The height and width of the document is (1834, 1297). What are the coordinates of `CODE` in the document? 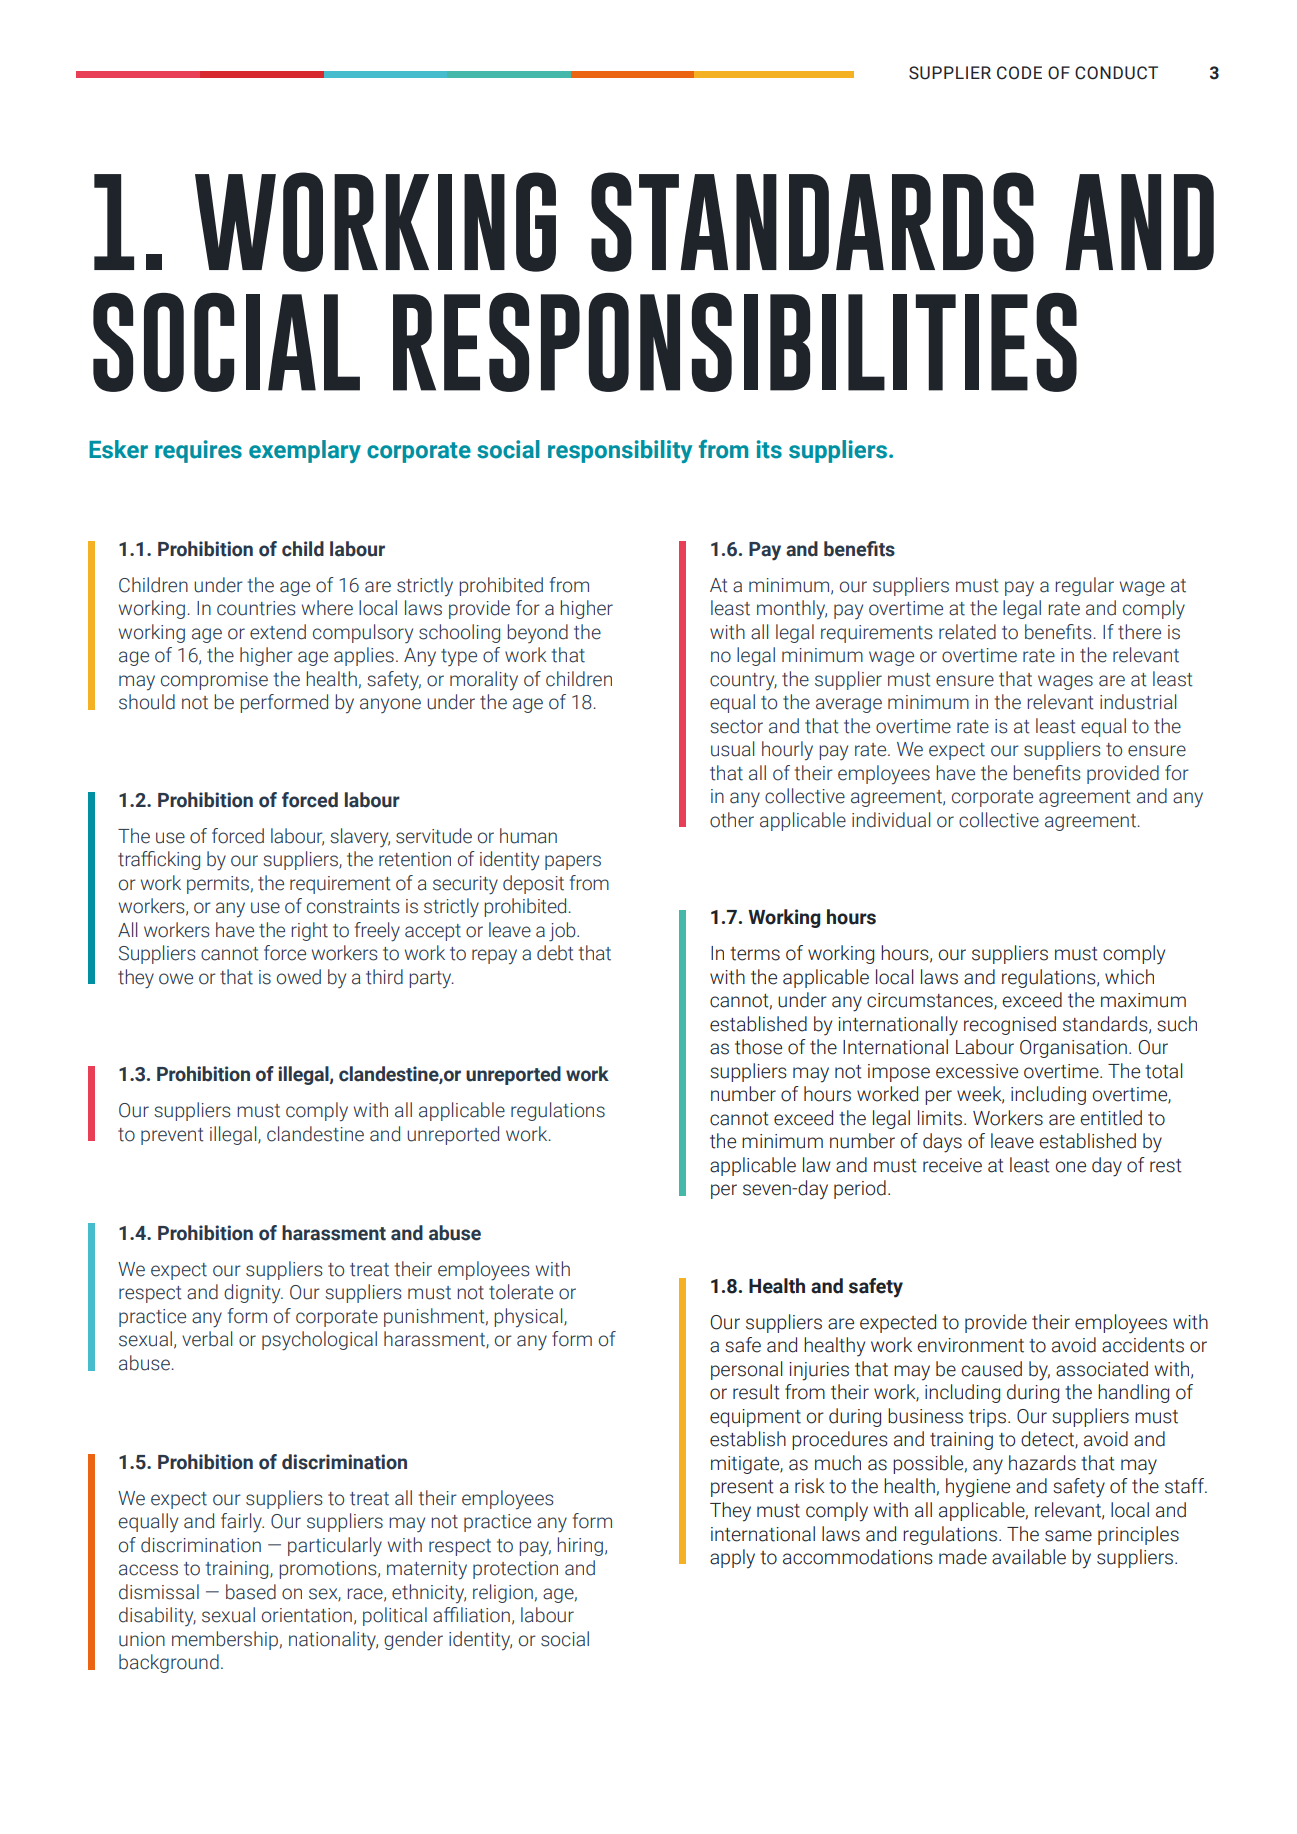 It's located at (1019, 73).
